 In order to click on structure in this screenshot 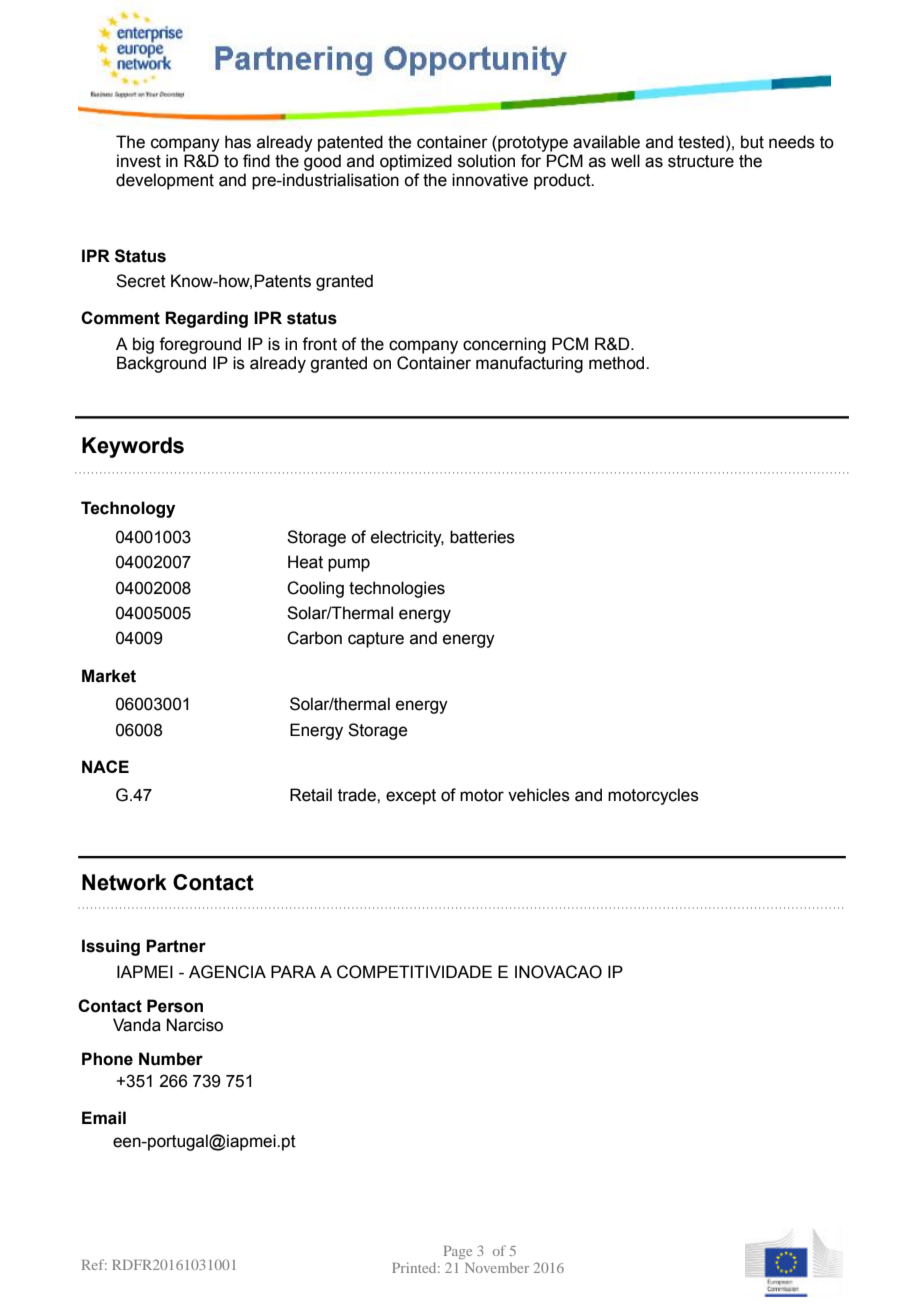, I will do `click(701, 161)`.
